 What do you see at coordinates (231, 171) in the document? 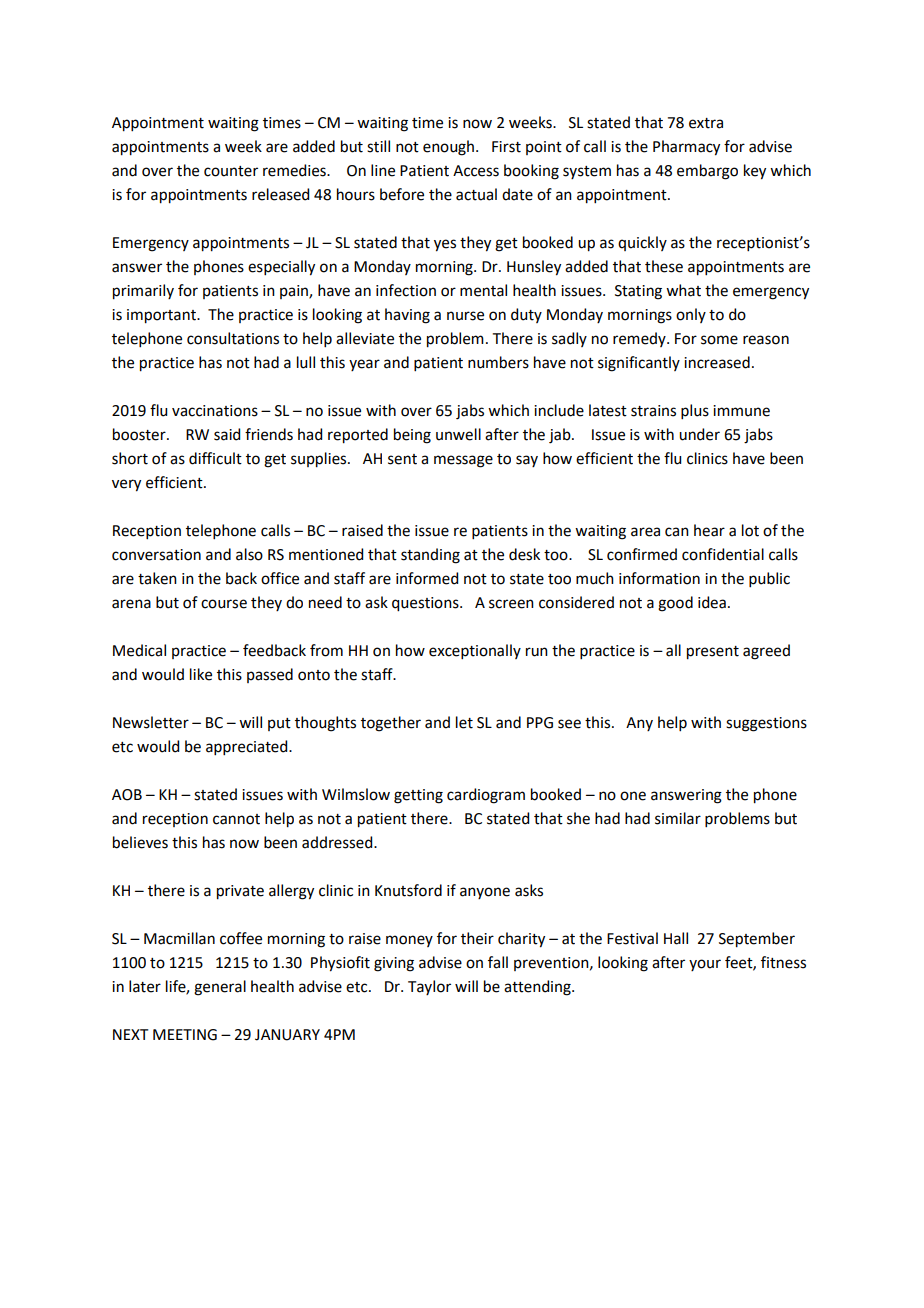
I see `counter` at bounding box center [231, 171].
